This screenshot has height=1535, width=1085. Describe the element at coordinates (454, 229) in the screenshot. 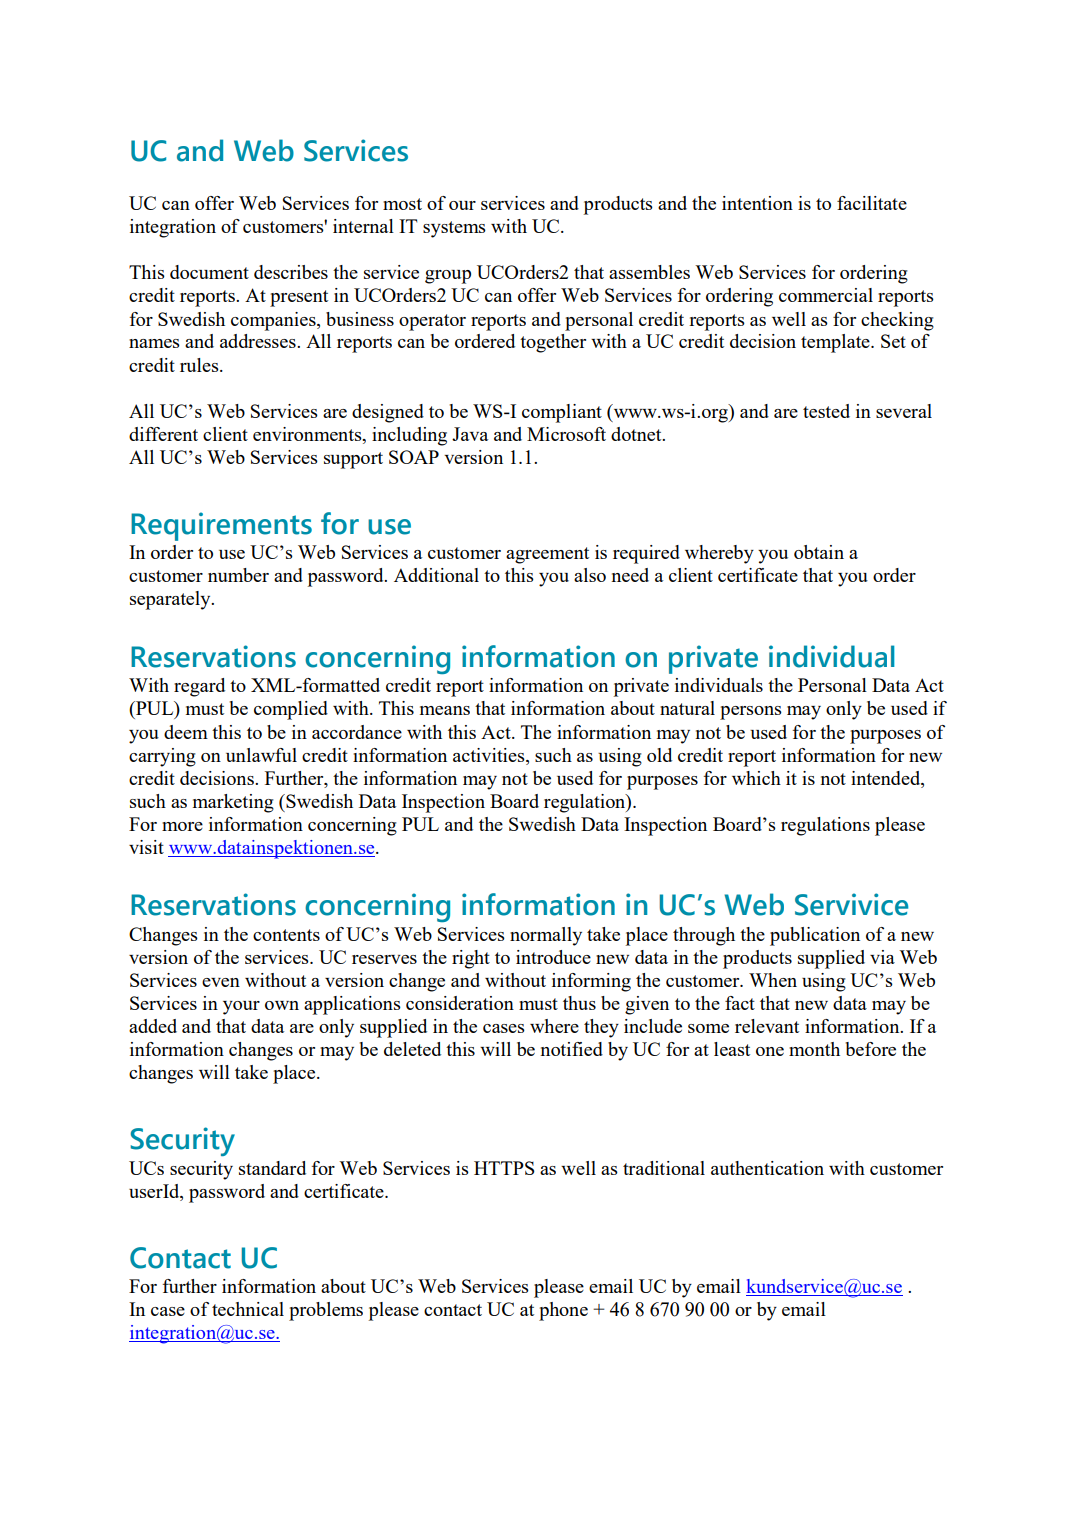

I see `systems` at that location.
